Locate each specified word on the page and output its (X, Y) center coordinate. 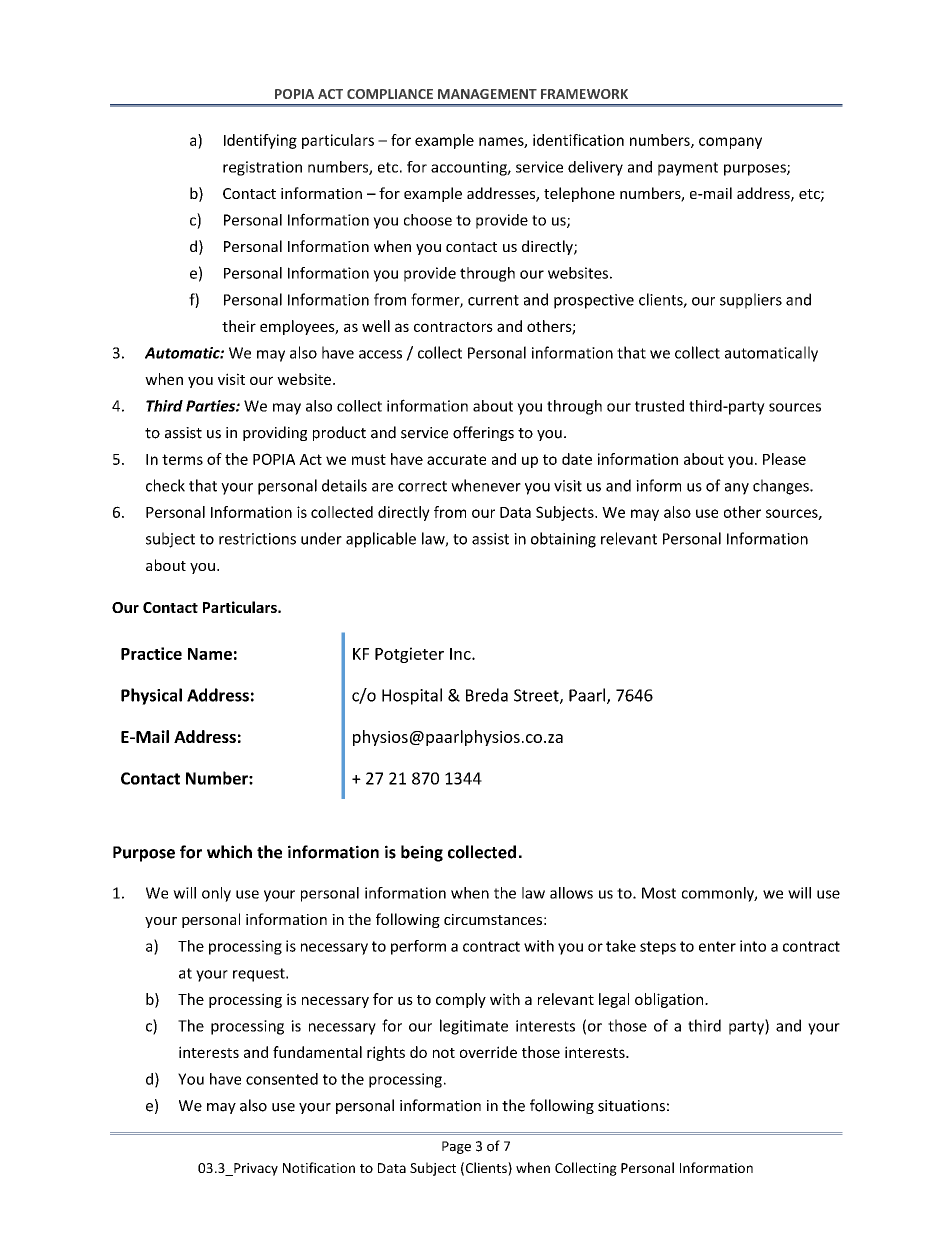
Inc (461, 654)
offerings (483, 433)
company (730, 143)
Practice (151, 653)
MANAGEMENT (487, 94)
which (229, 852)
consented (282, 1079)
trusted (659, 406)
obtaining (563, 540)
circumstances (493, 919)
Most (659, 893)
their (239, 326)
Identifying (260, 141)
